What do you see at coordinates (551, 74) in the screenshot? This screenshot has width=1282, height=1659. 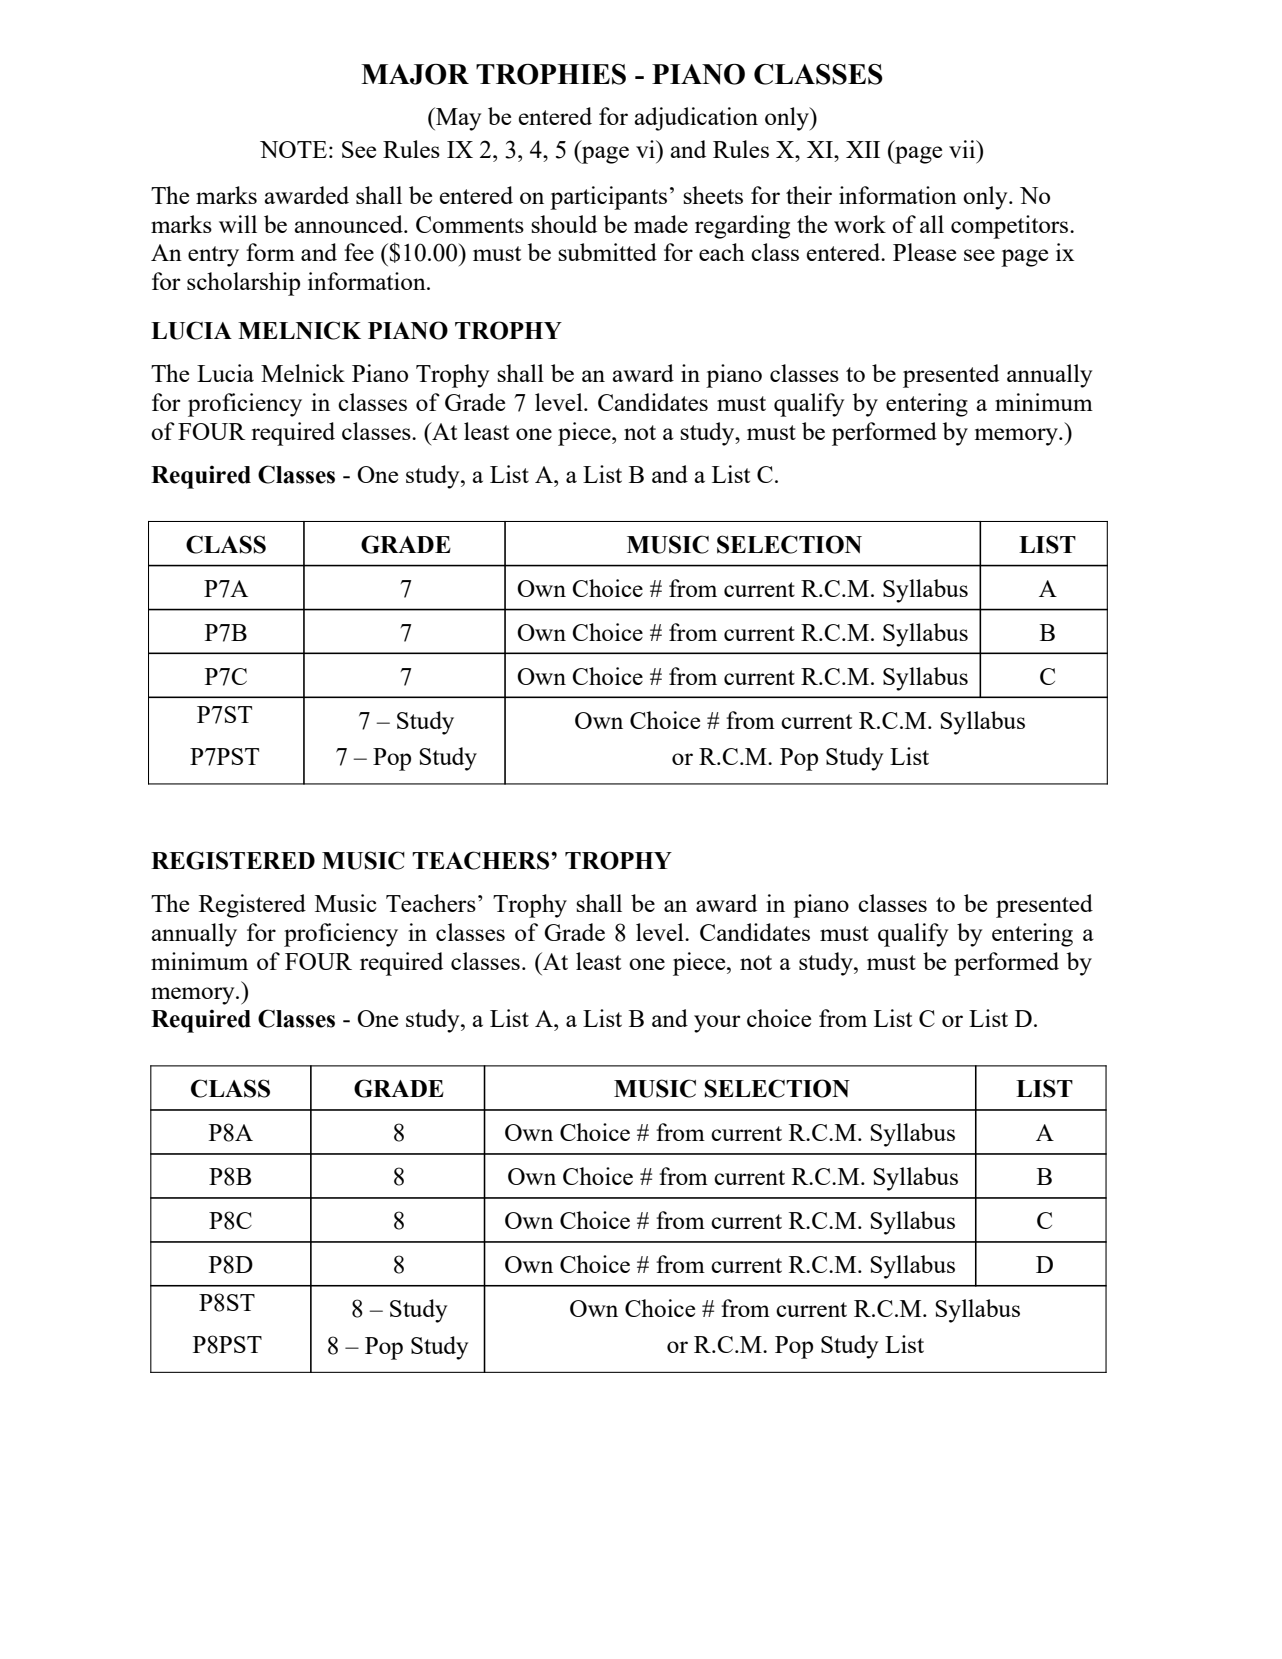 I see `TROPHIES` at bounding box center [551, 74].
